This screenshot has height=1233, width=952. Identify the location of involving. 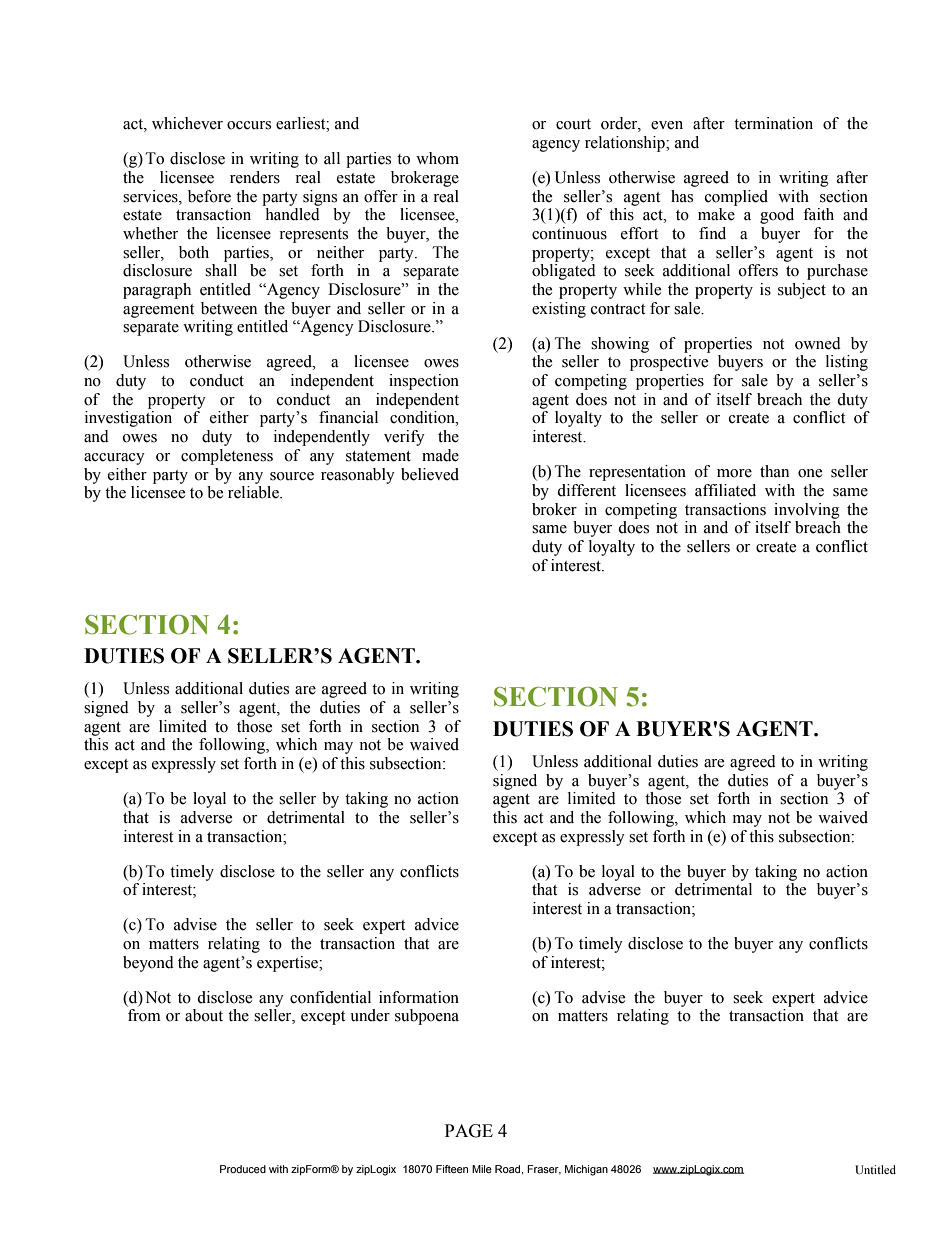
(807, 511).
